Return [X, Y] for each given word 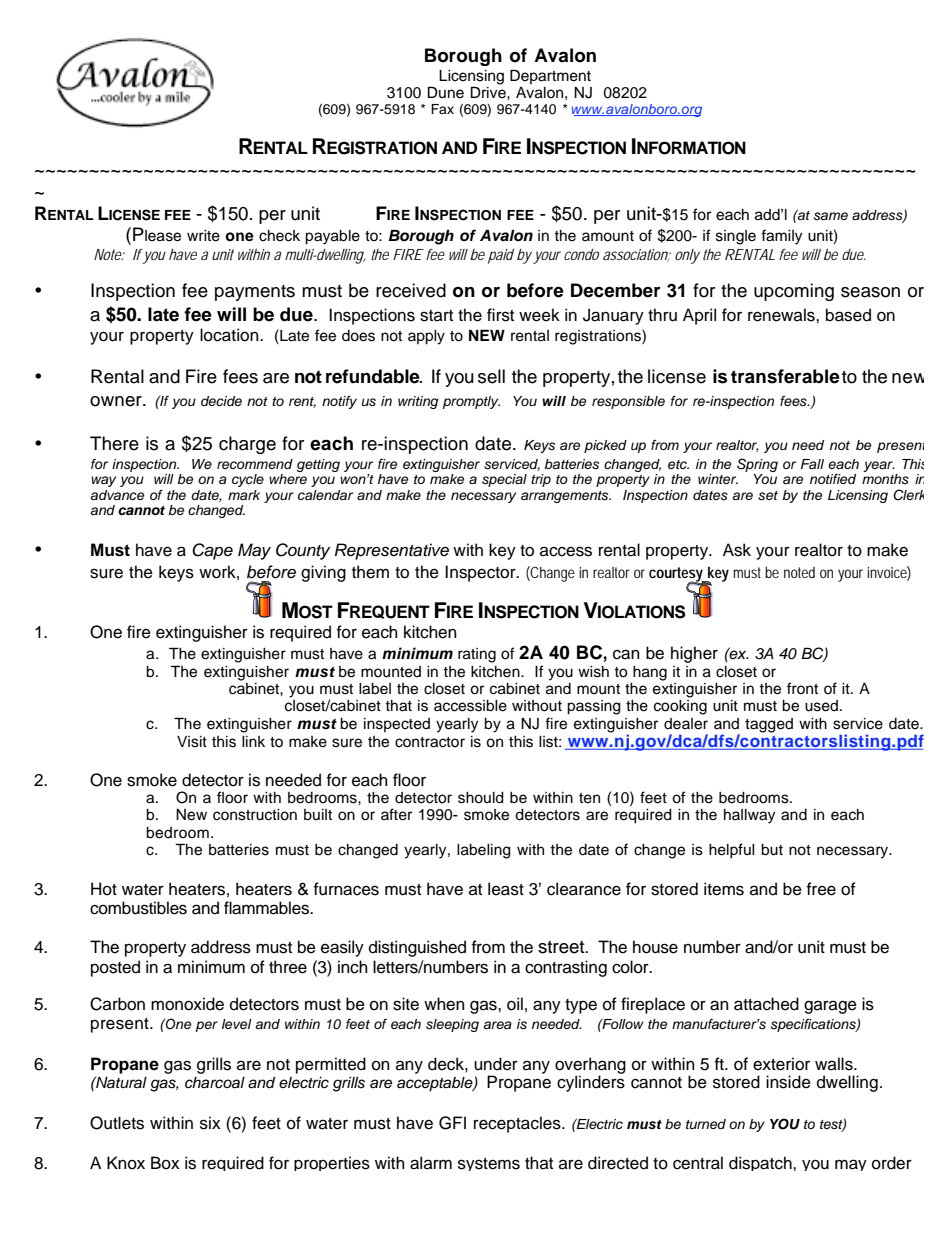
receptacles [518, 1124]
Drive [489, 91]
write [203, 236]
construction [255, 815]
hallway [749, 816]
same [831, 216]
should [481, 798]
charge [247, 445]
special [504, 480]
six [210, 1123]
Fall [812, 464]
